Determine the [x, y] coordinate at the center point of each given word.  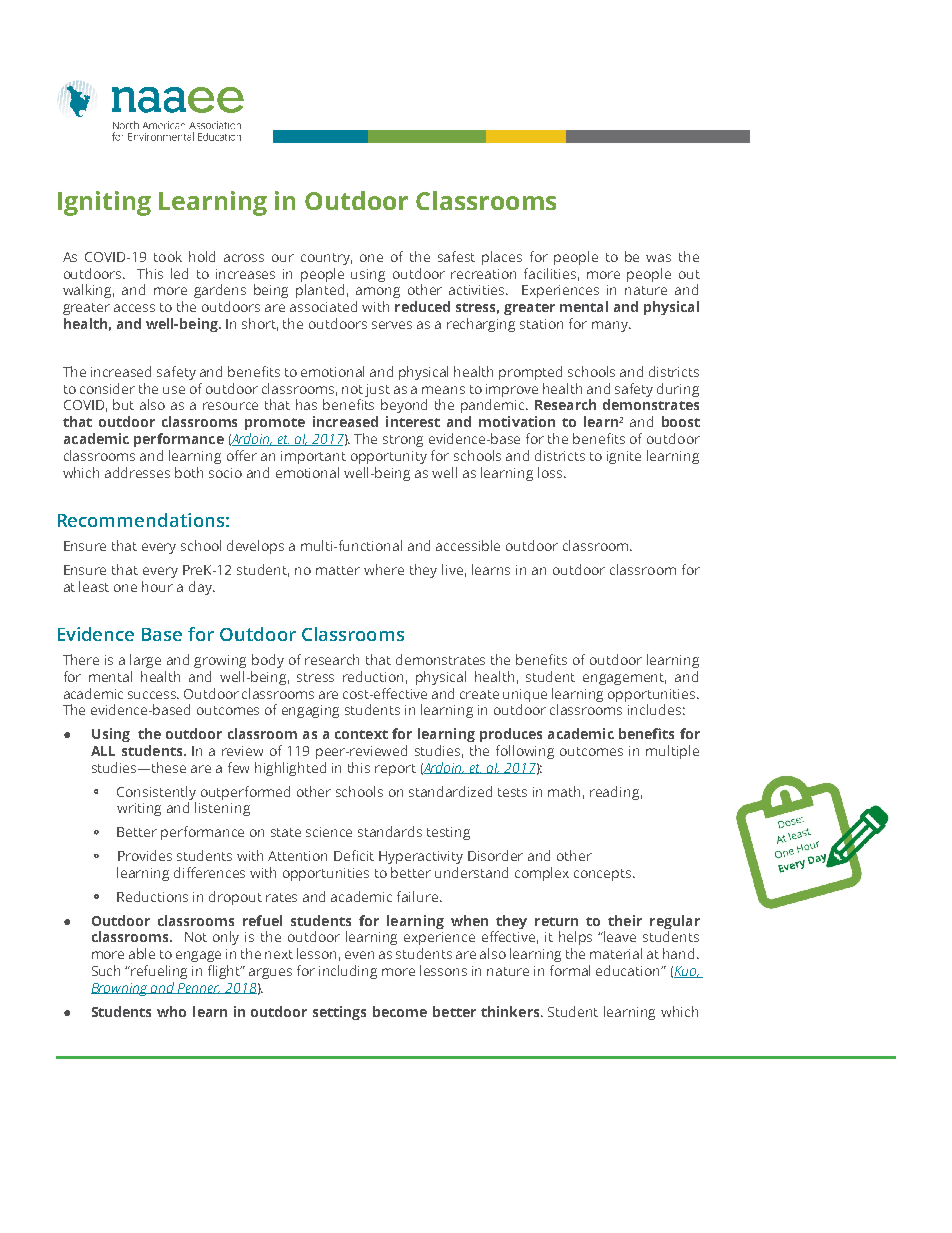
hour [157, 586]
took [168, 256]
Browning [120, 989]
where [384, 569]
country [326, 259]
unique [525, 695]
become [400, 1011]
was [658, 258]
